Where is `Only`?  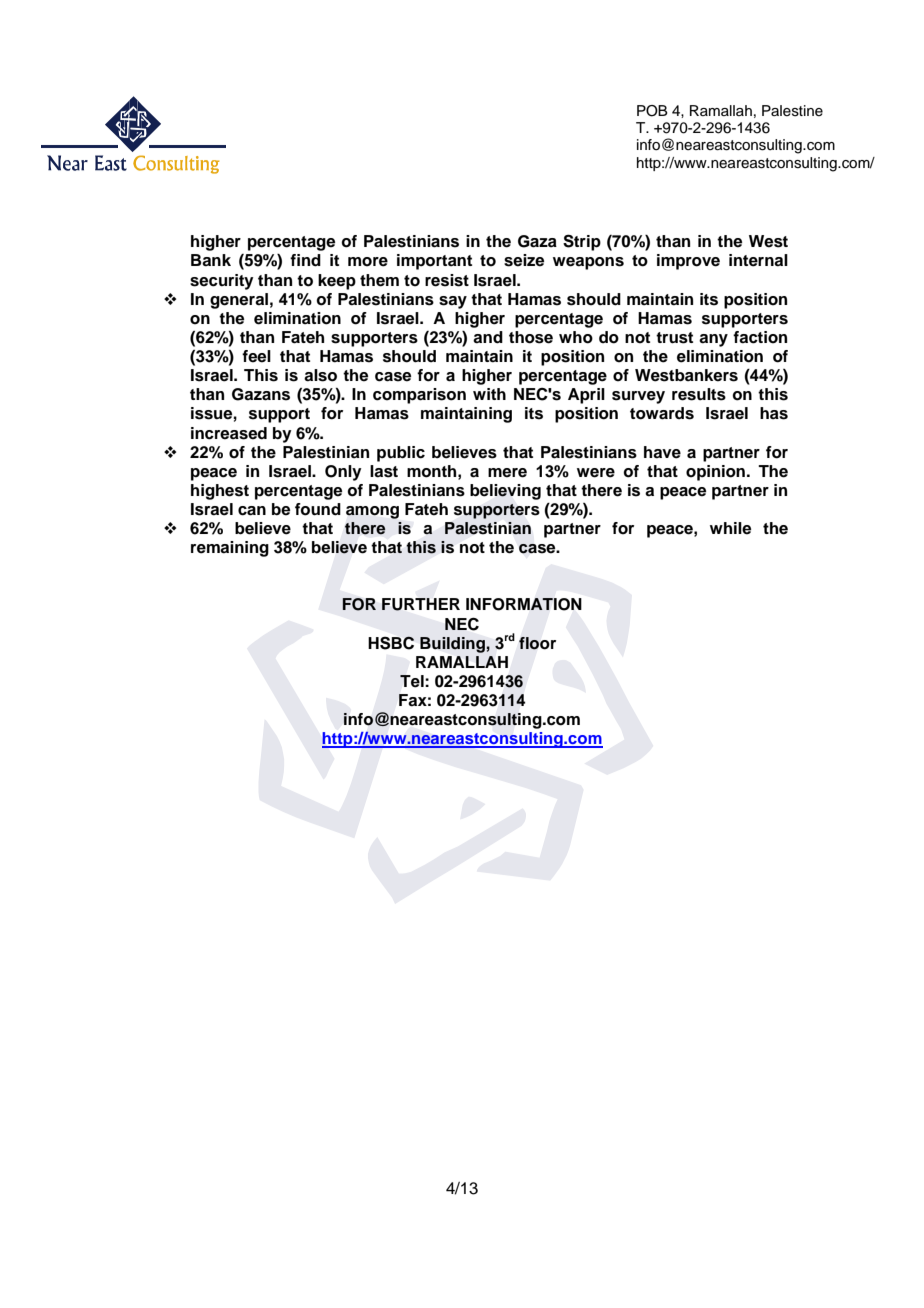 Only is located at coordinates (343, 473).
